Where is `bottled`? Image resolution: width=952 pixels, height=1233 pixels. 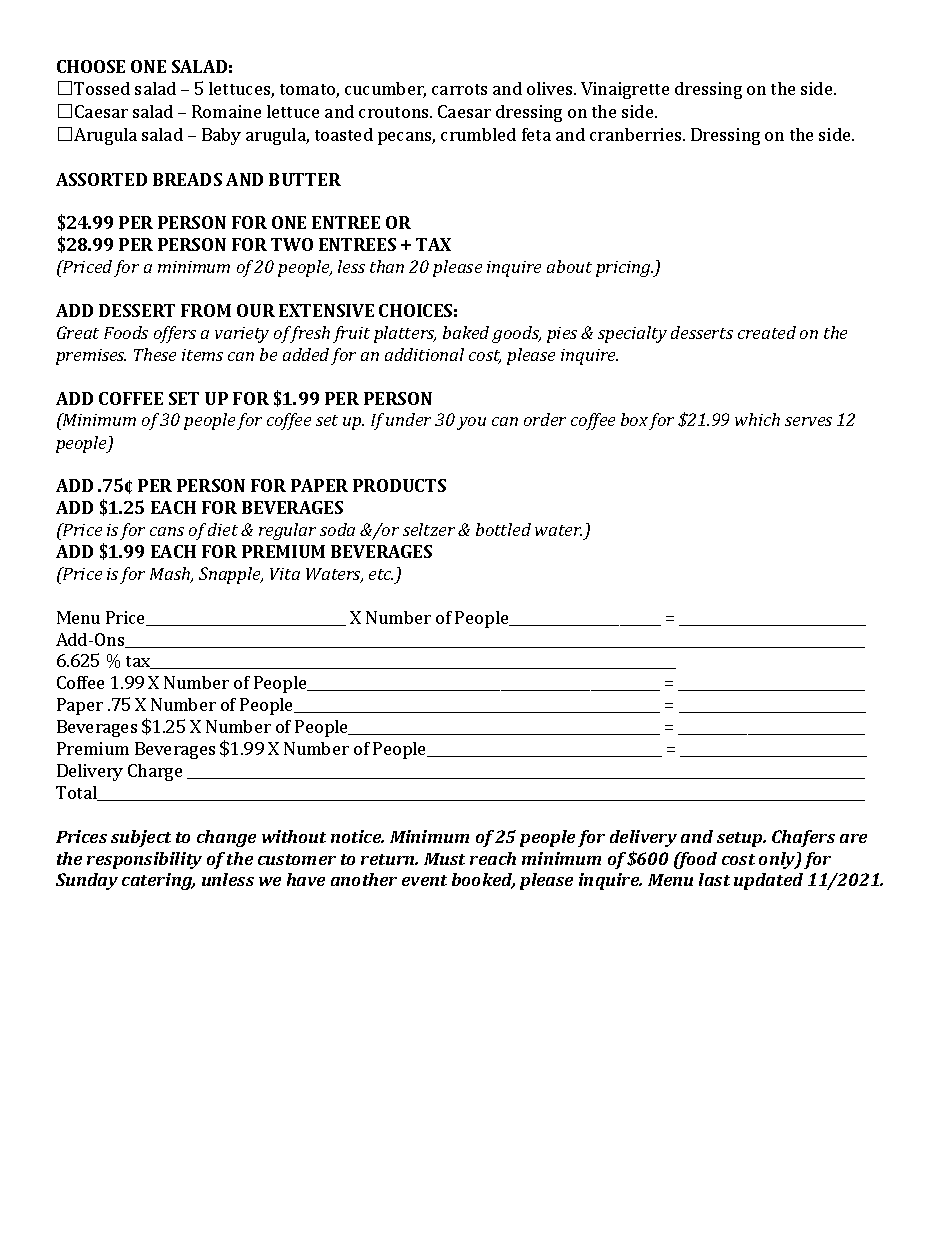
bottled is located at coordinates (503, 529).
